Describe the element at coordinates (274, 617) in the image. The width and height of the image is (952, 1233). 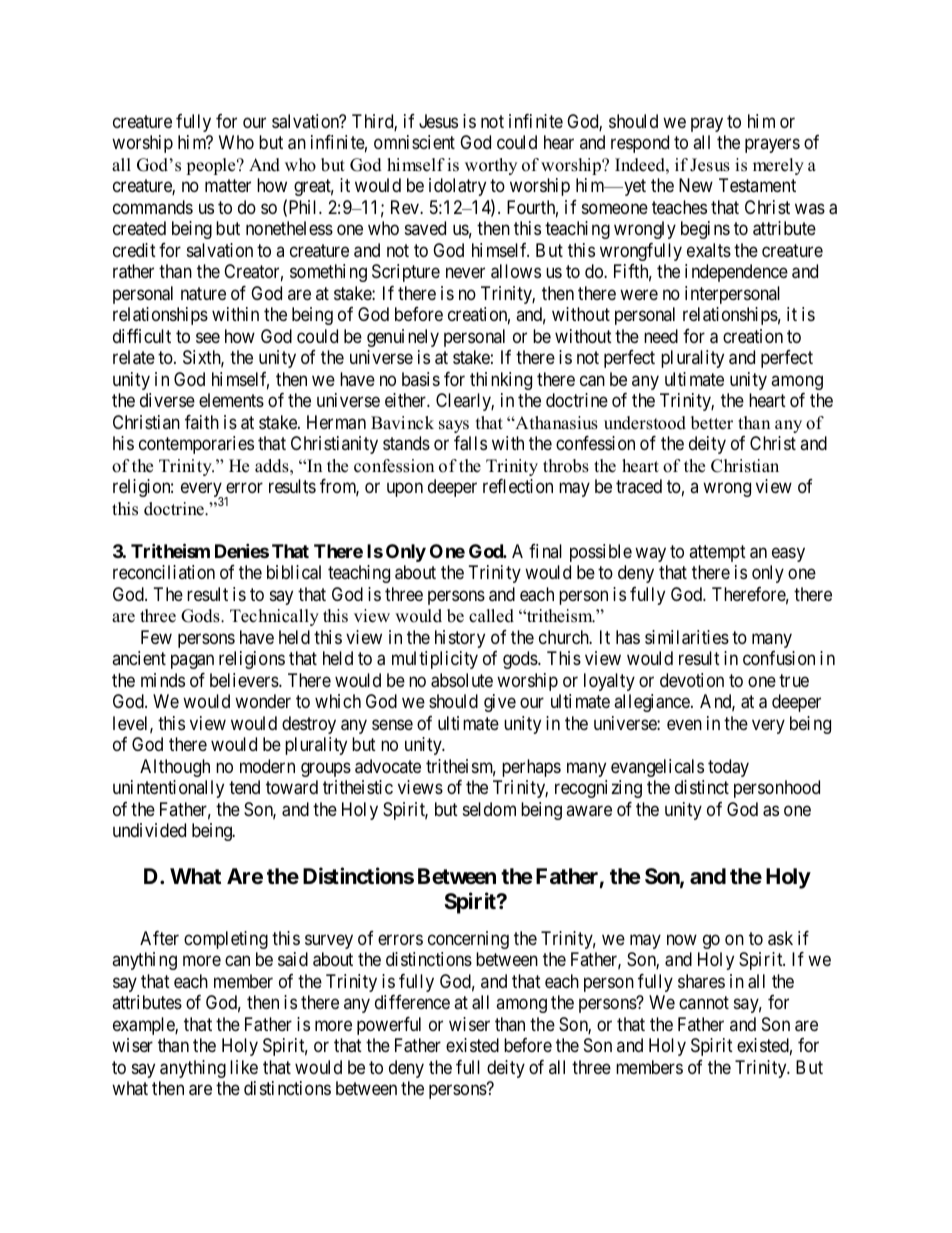
I see `Technically` at that location.
